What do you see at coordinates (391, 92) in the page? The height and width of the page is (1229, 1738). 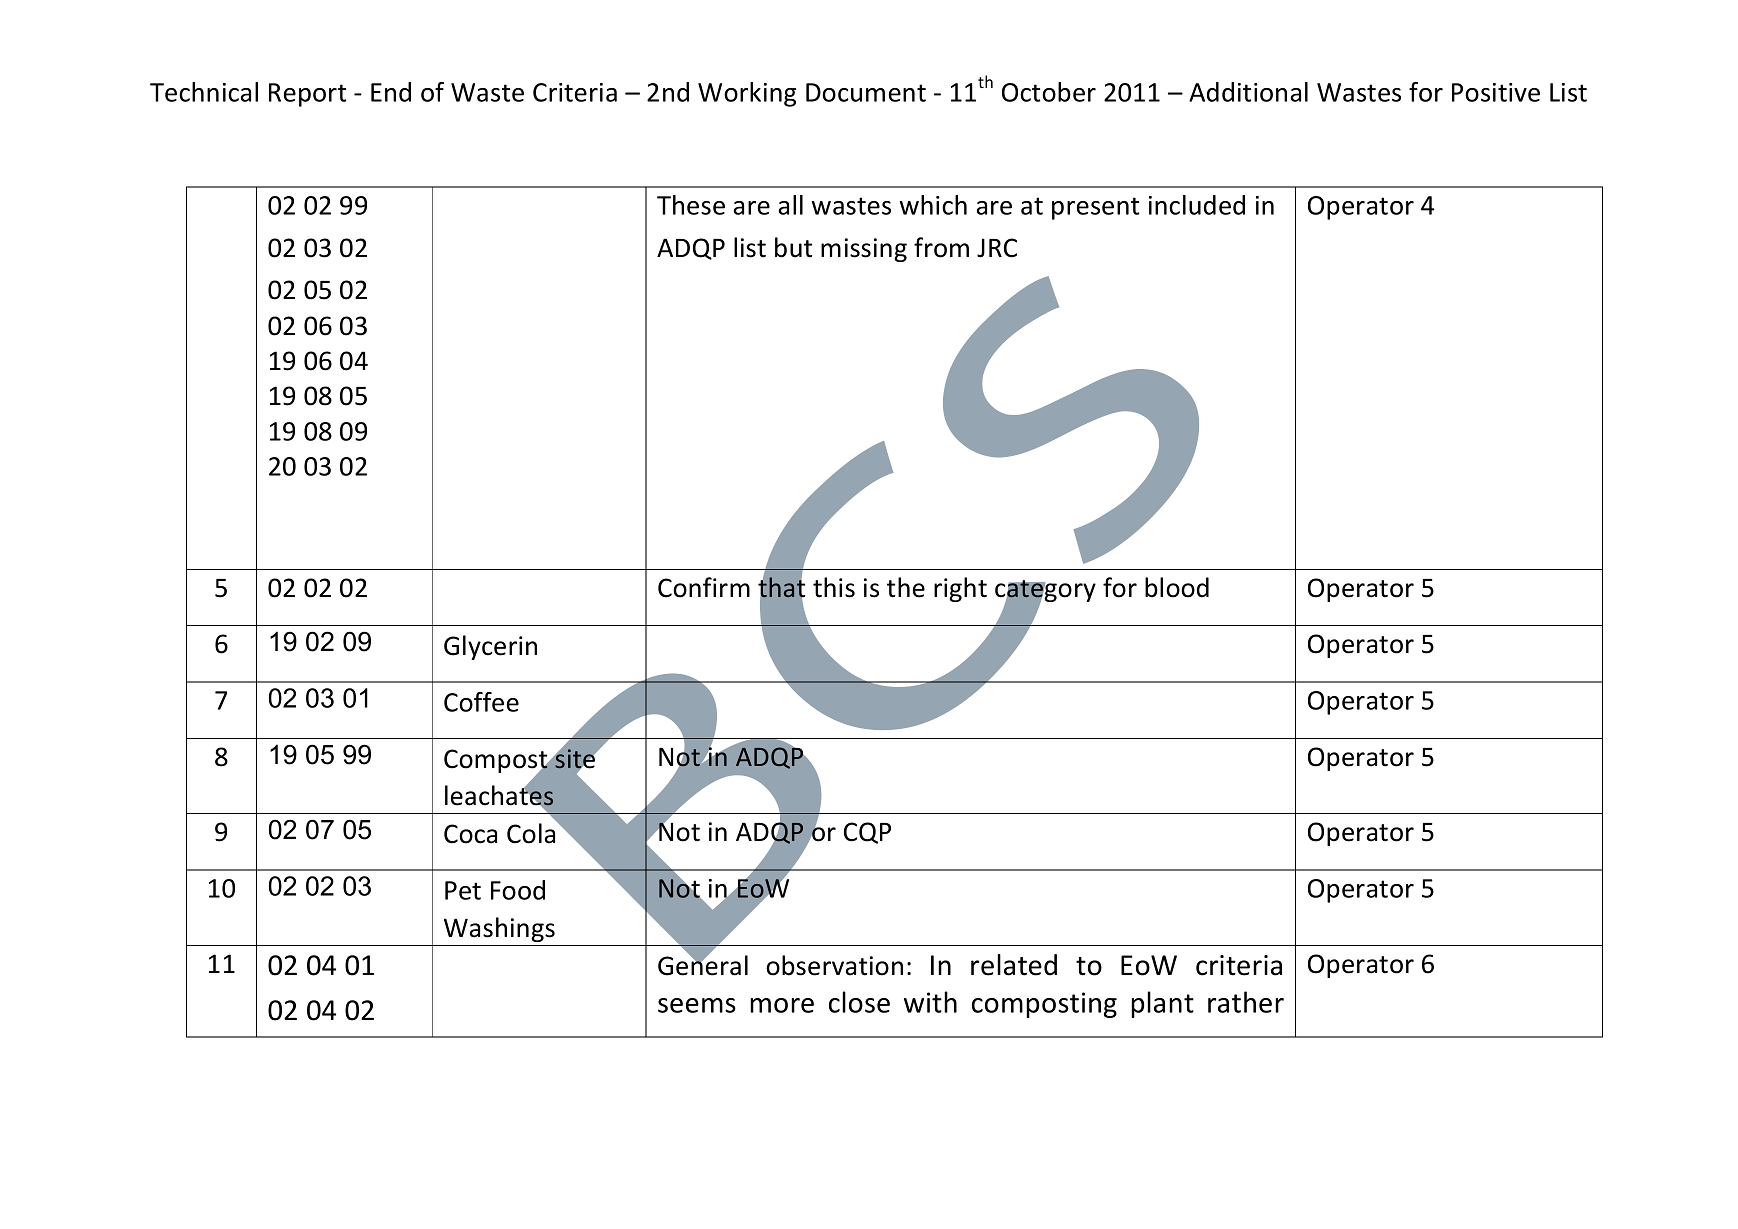 I see `End` at bounding box center [391, 92].
